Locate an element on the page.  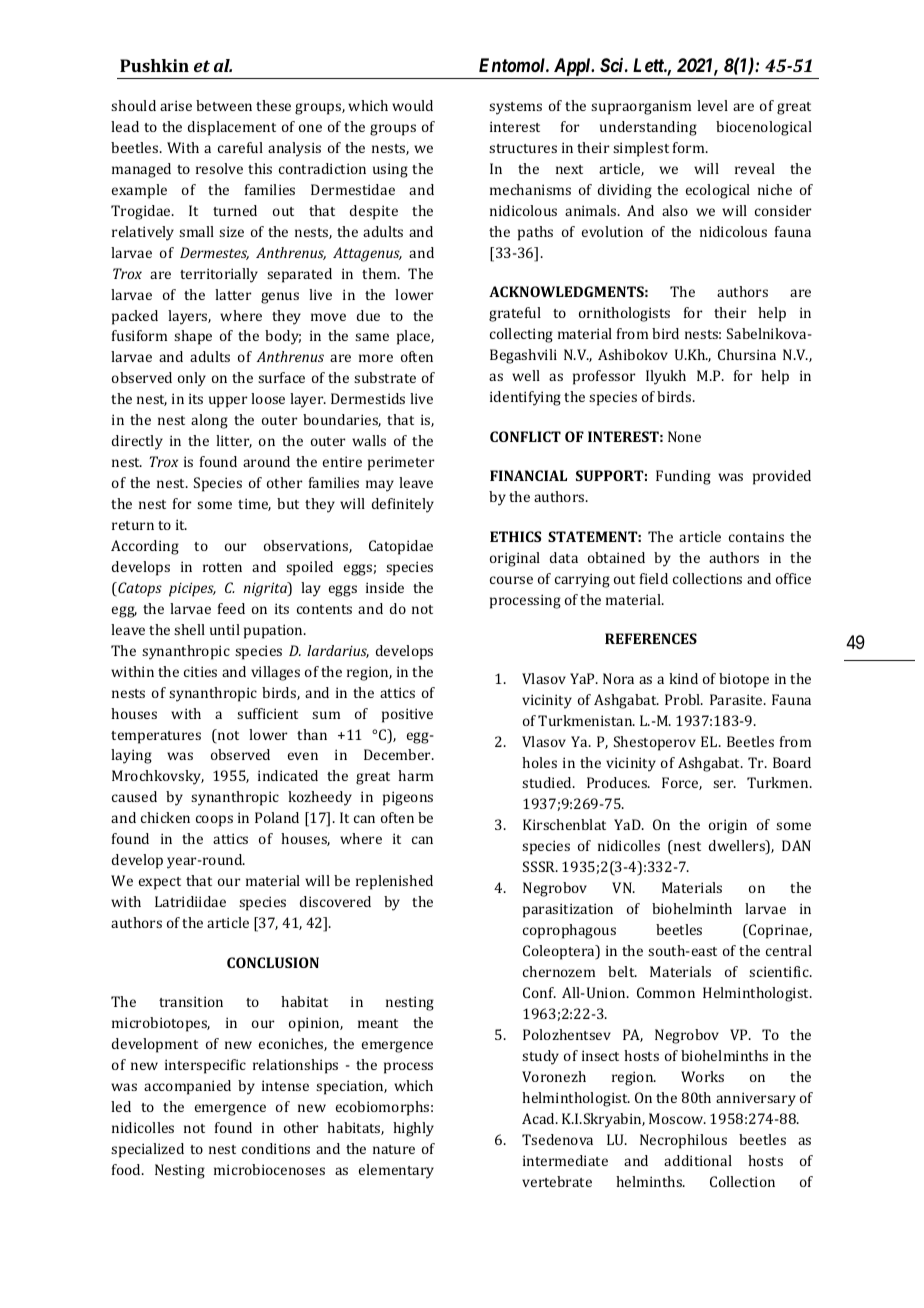
level is located at coordinates (712, 105).
